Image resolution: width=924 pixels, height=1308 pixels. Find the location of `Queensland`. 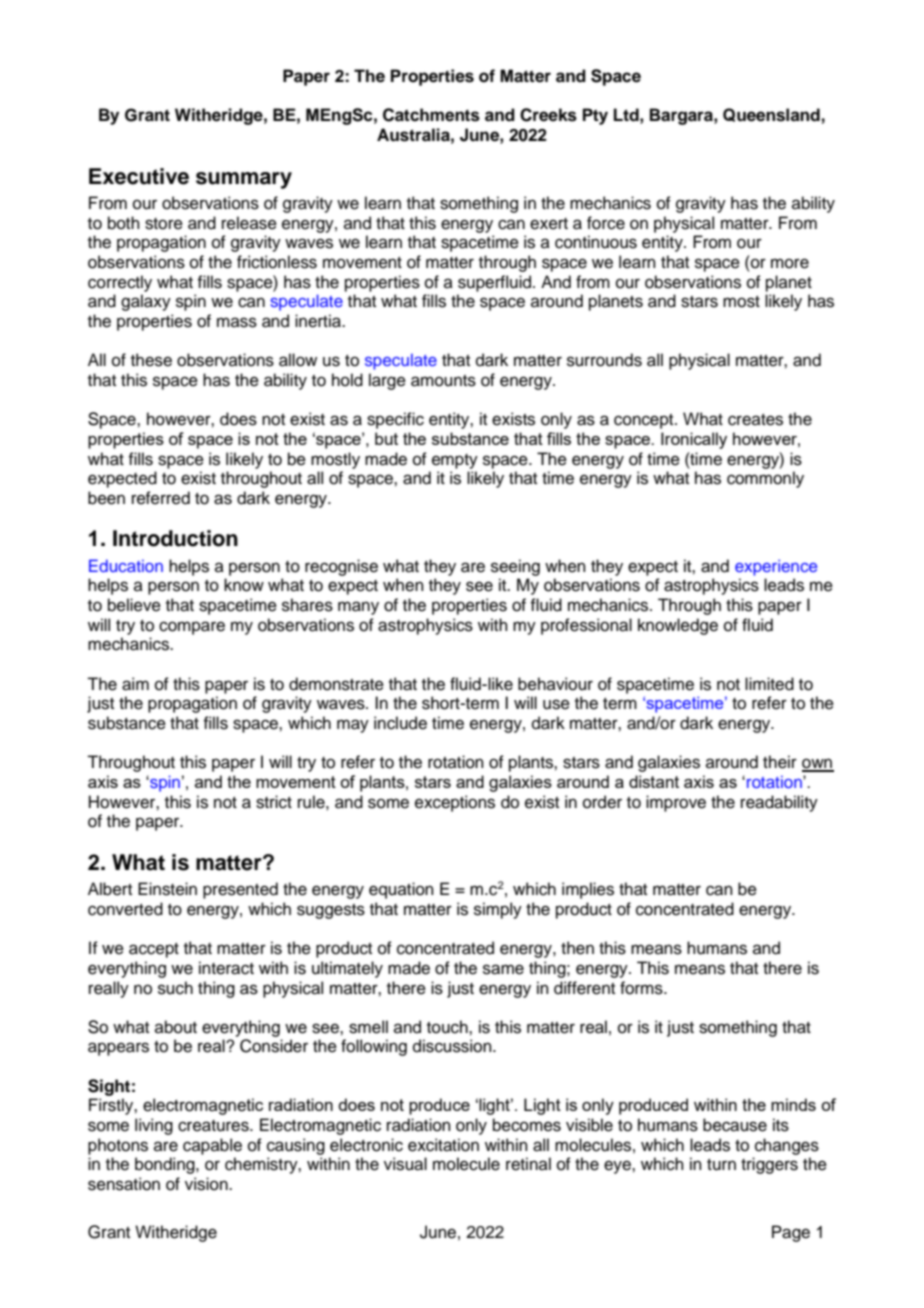

Queensland is located at coordinates (771, 115).
